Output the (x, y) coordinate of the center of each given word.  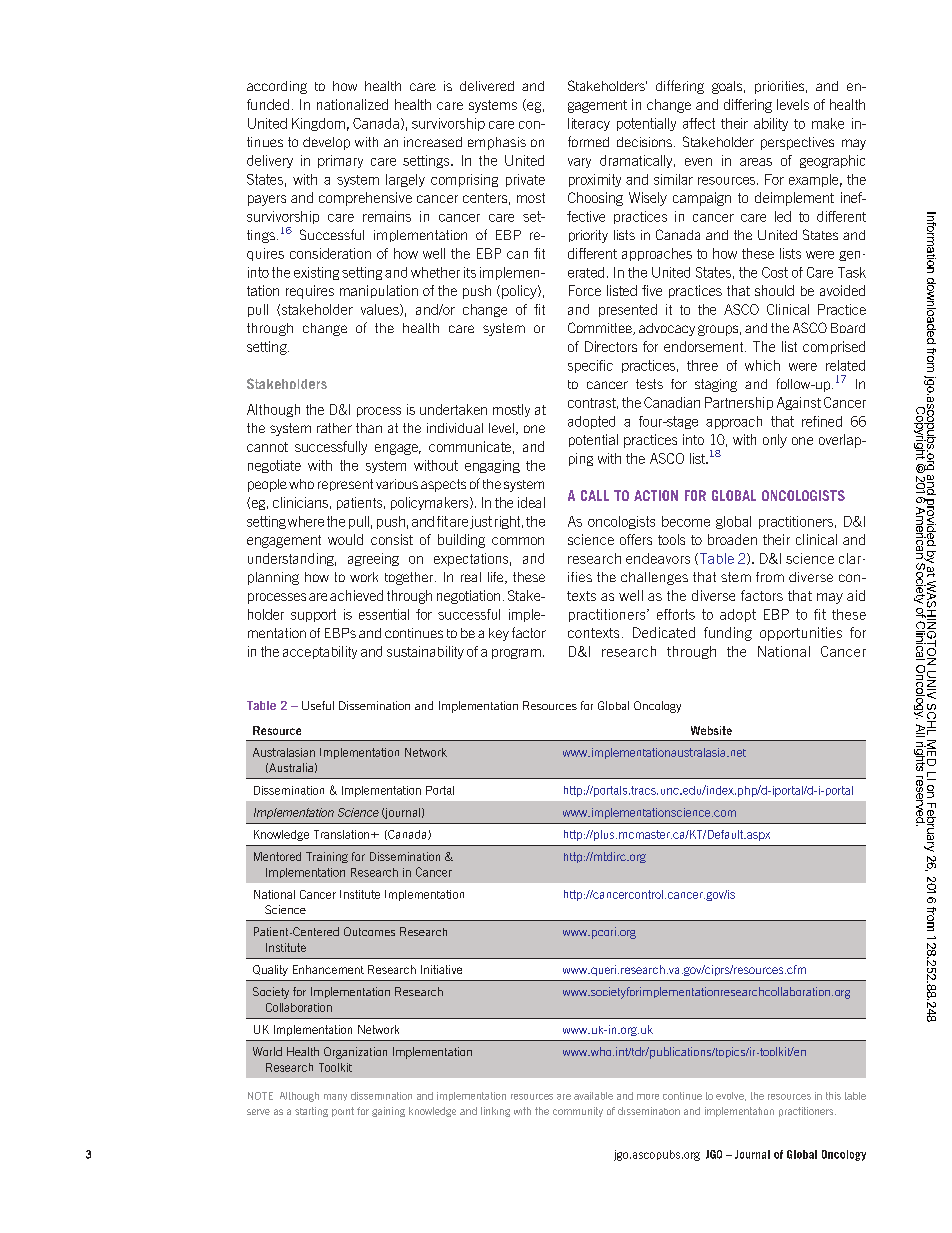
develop (326, 143)
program (516, 654)
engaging (492, 466)
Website (711, 730)
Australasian (284, 752)
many (335, 1097)
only (775, 441)
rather (334, 428)
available (593, 1096)
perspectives (797, 143)
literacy (589, 124)
